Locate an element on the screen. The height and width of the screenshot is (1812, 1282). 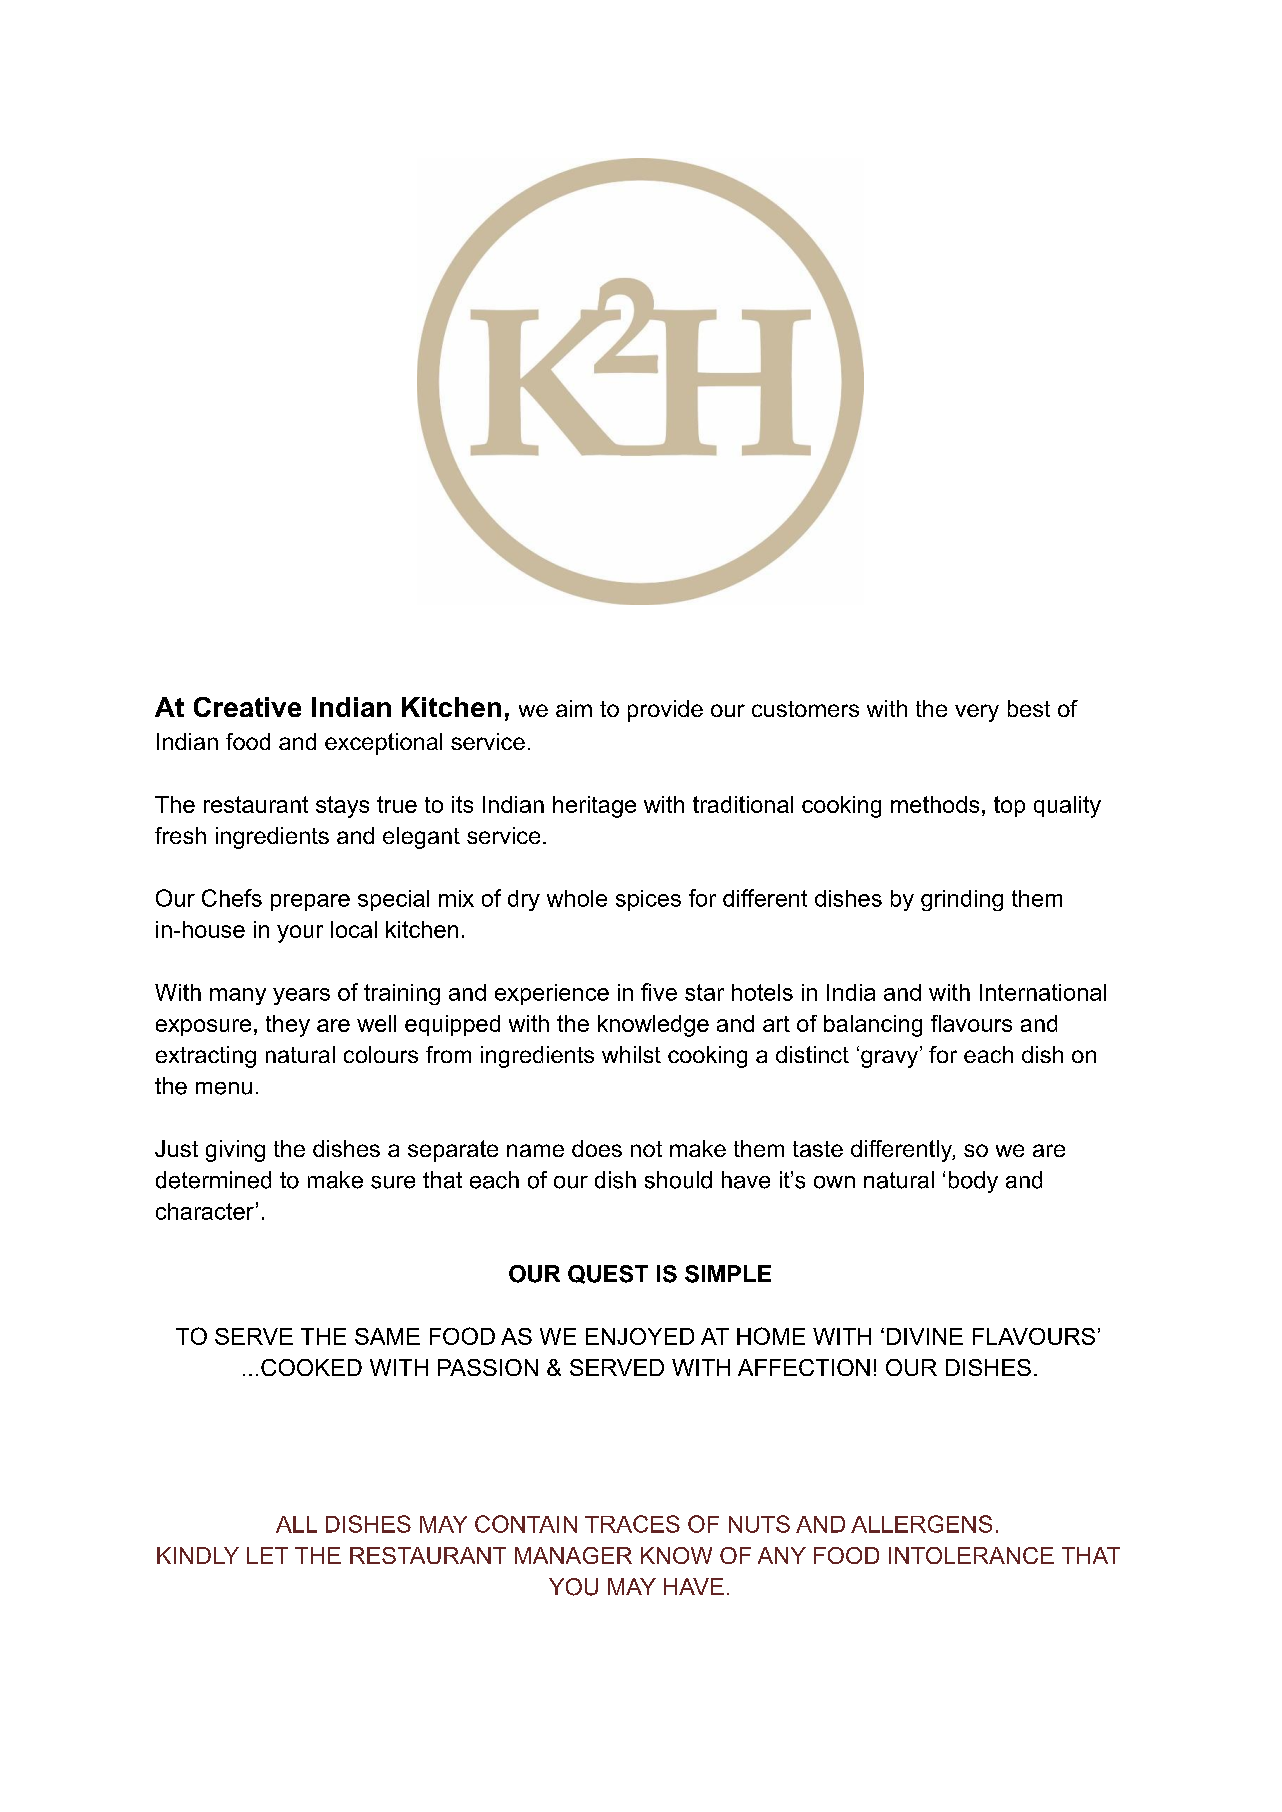
Creative is located at coordinates (247, 707).
